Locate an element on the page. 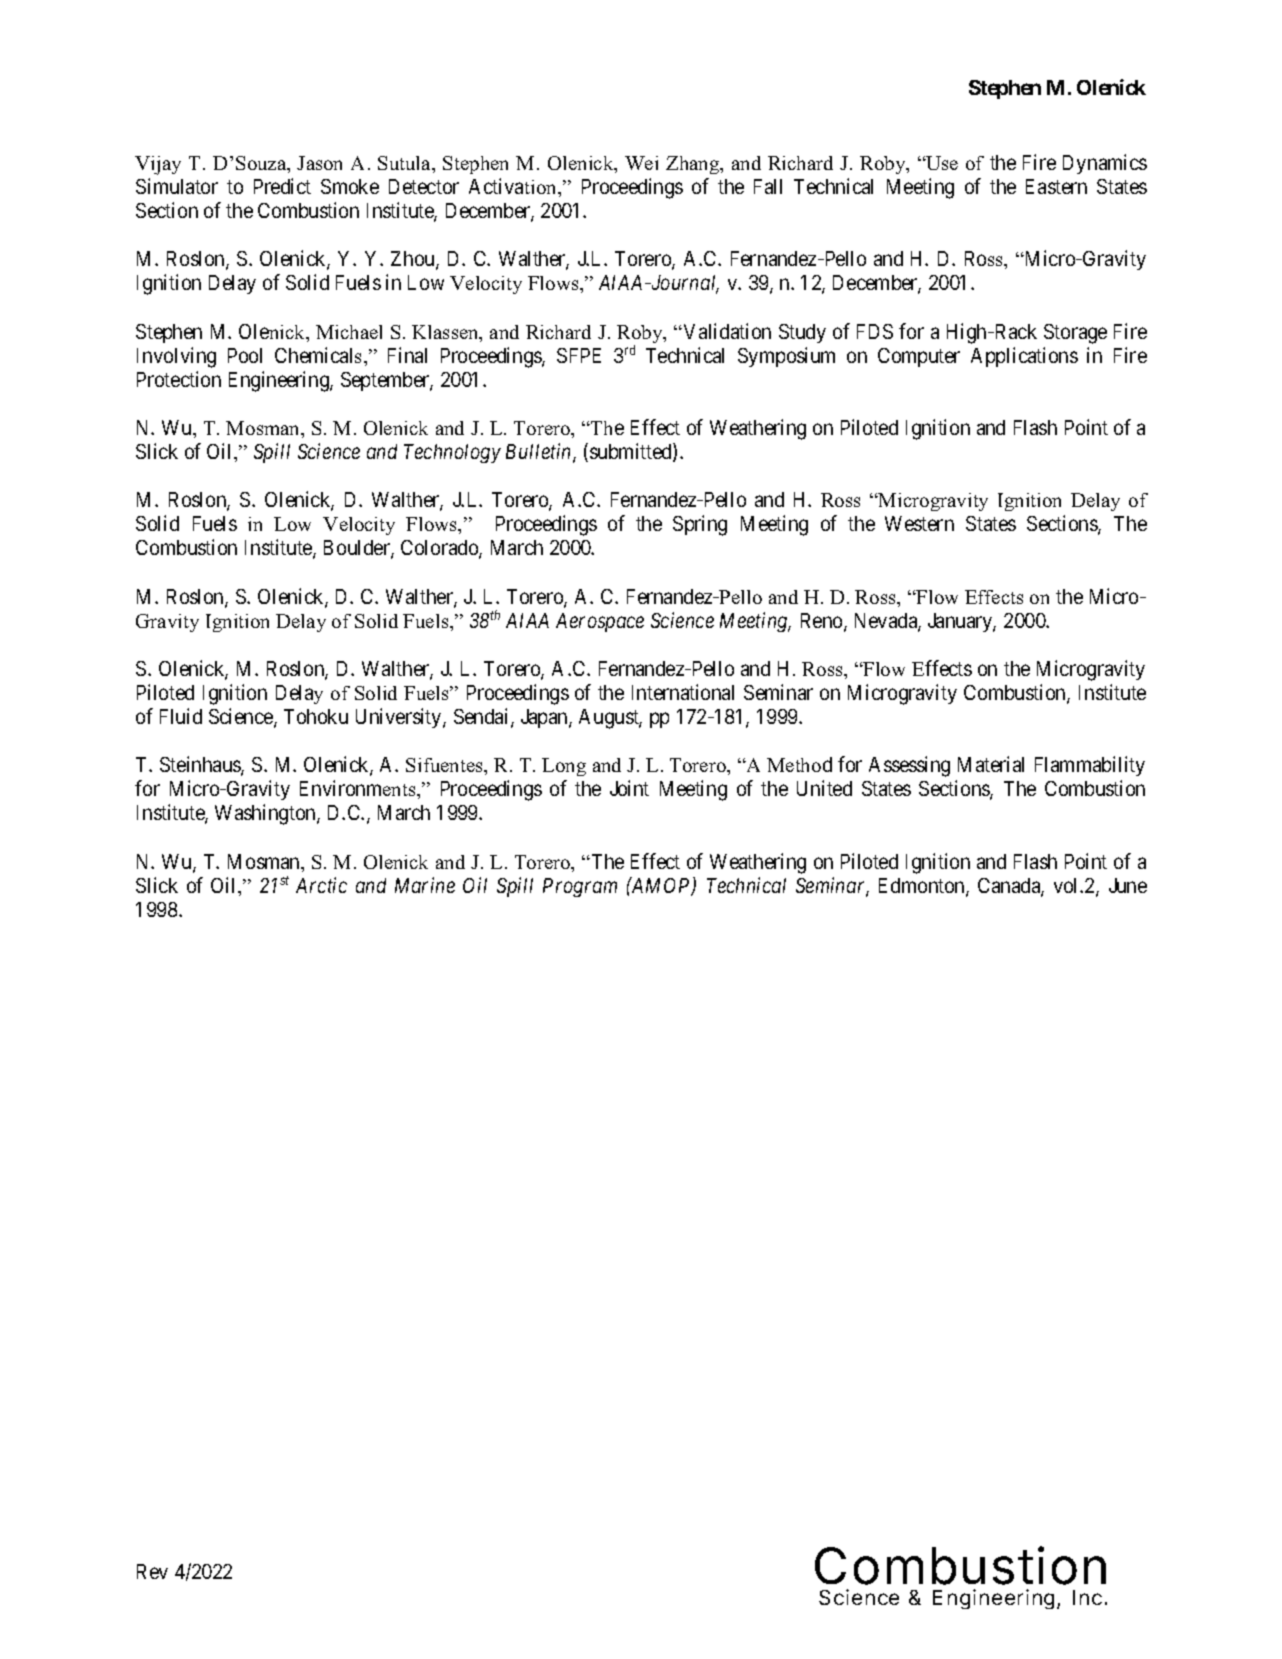 The width and height of the page is (1282, 1659). Aerospace is located at coordinates (600, 622).
